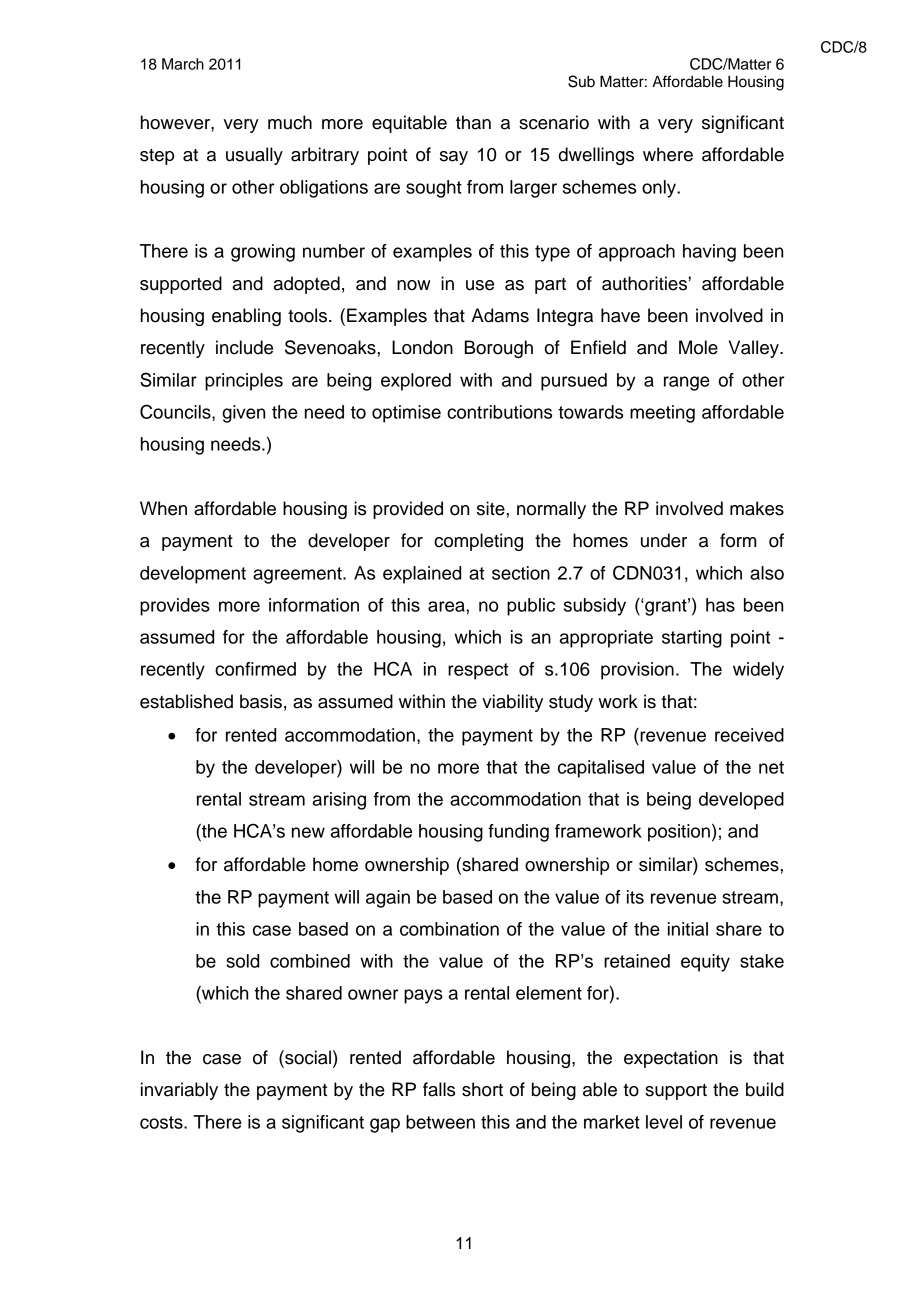 The image size is (924, 1308). I want to click on include, so click(244, 347).
